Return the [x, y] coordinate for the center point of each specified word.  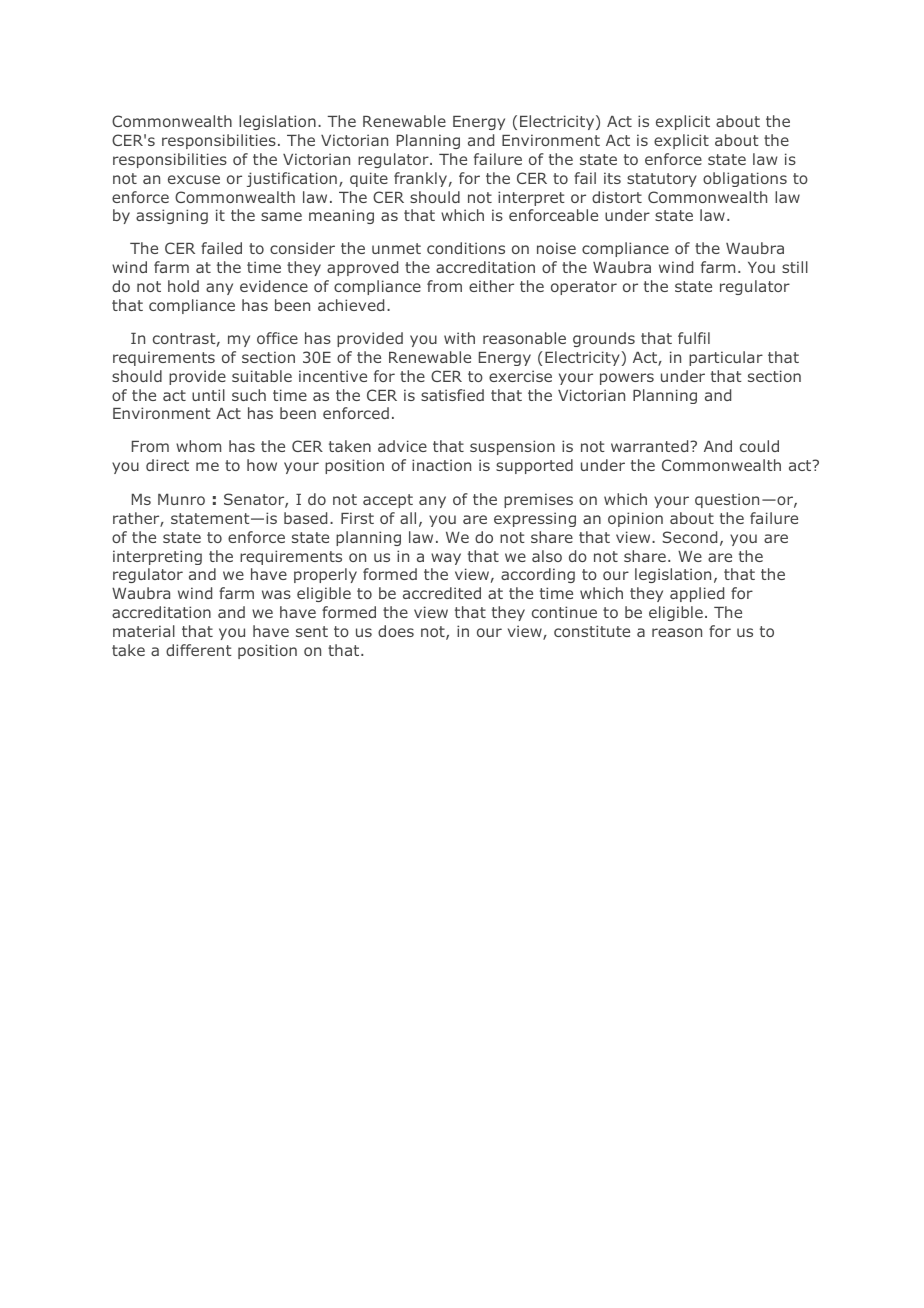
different [199, 650]
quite [369, 179]
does [396, 631]
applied [697, 594]
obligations [745, 179]
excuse [194, 179]
